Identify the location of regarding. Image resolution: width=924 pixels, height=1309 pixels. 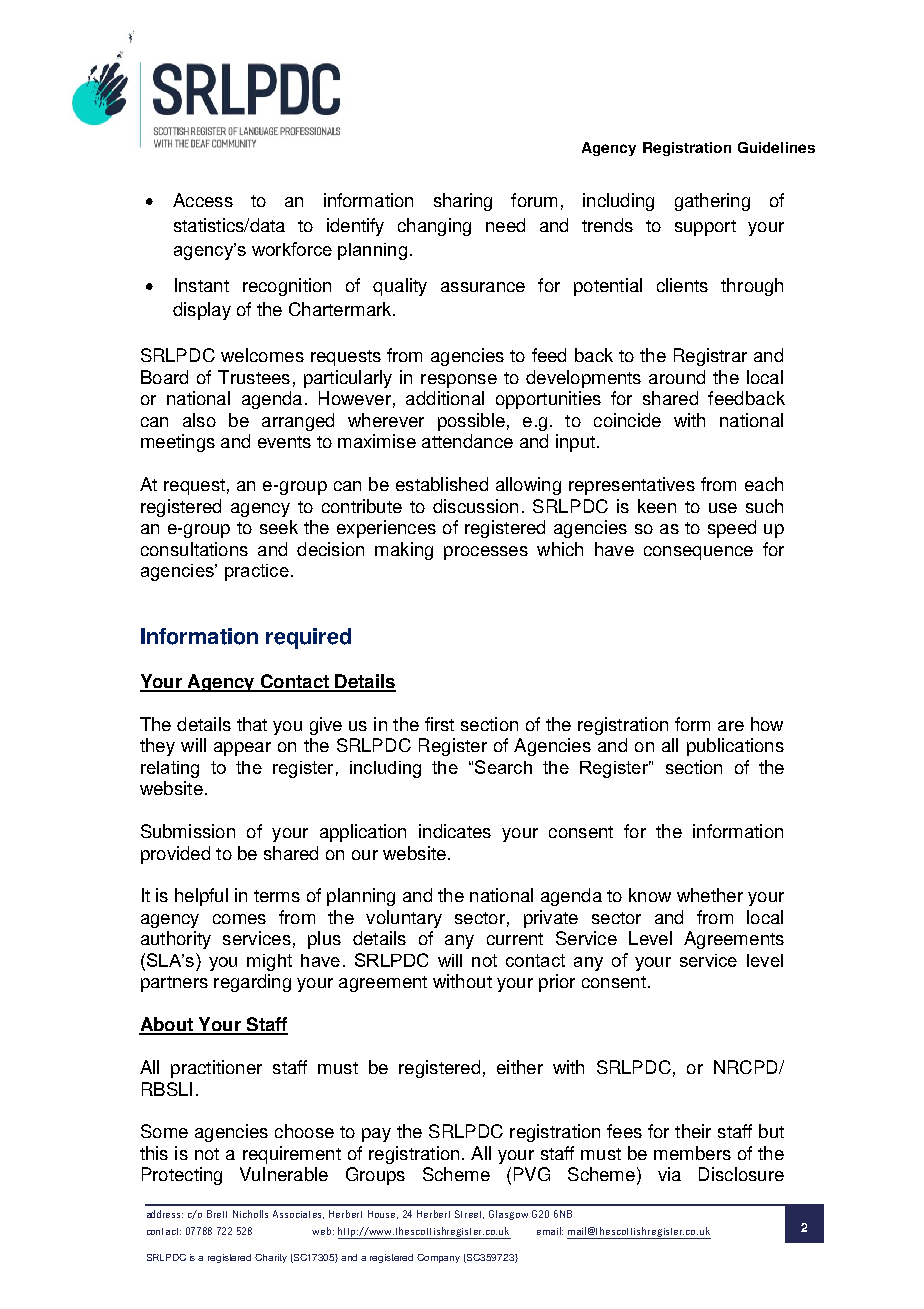
(252, 983).
